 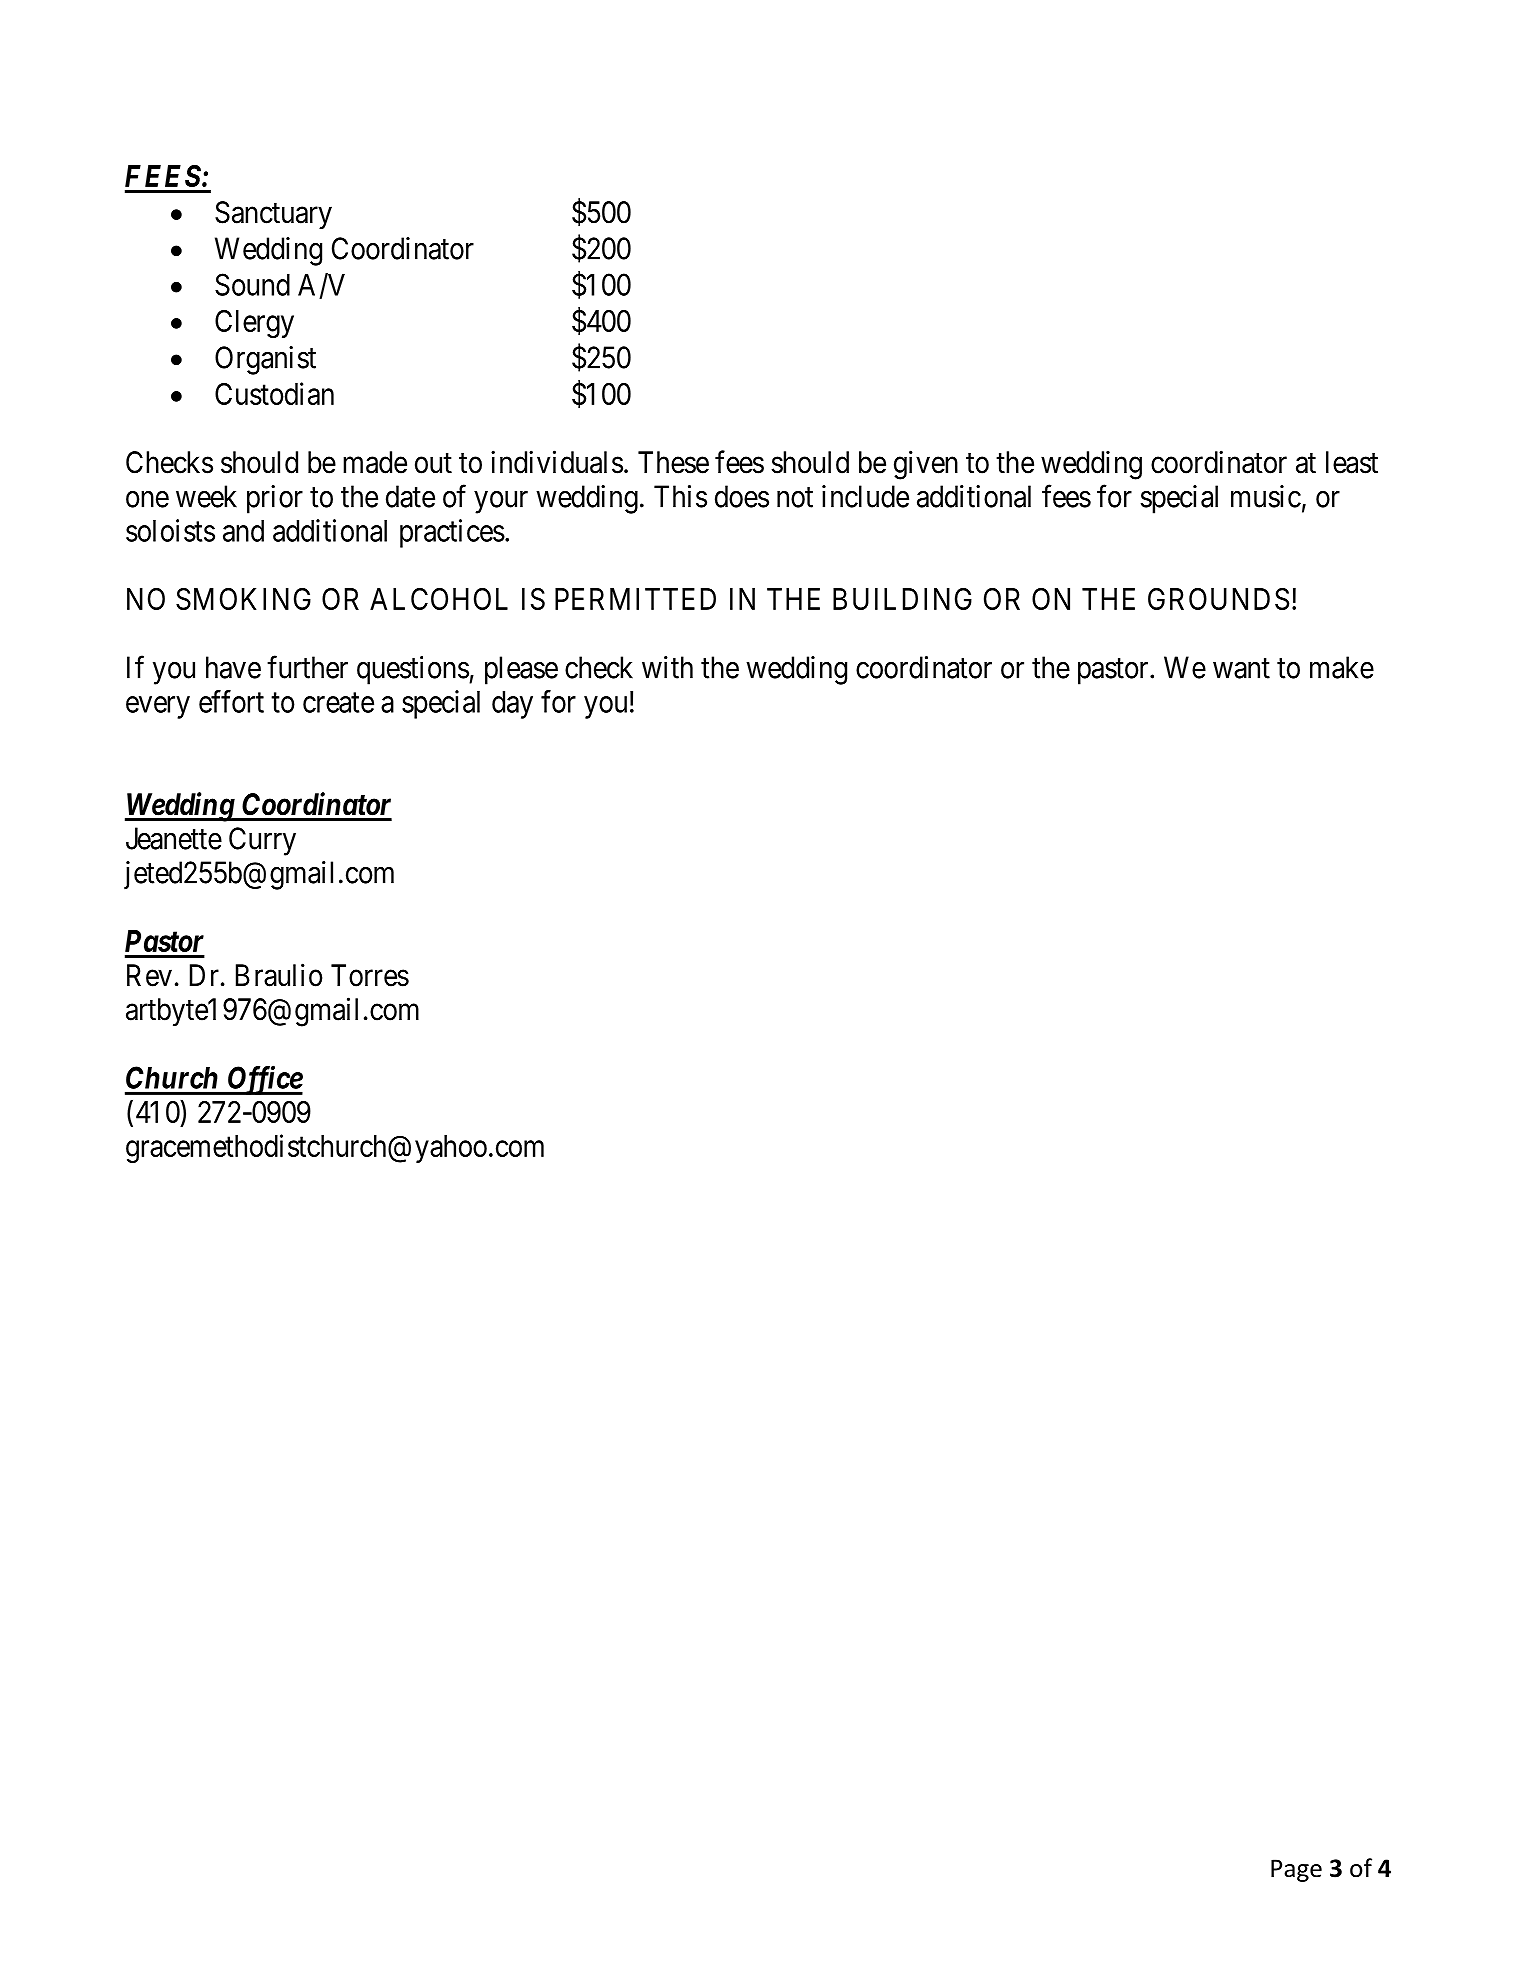 I want to click on Sound, so click(x=252, y=284).
